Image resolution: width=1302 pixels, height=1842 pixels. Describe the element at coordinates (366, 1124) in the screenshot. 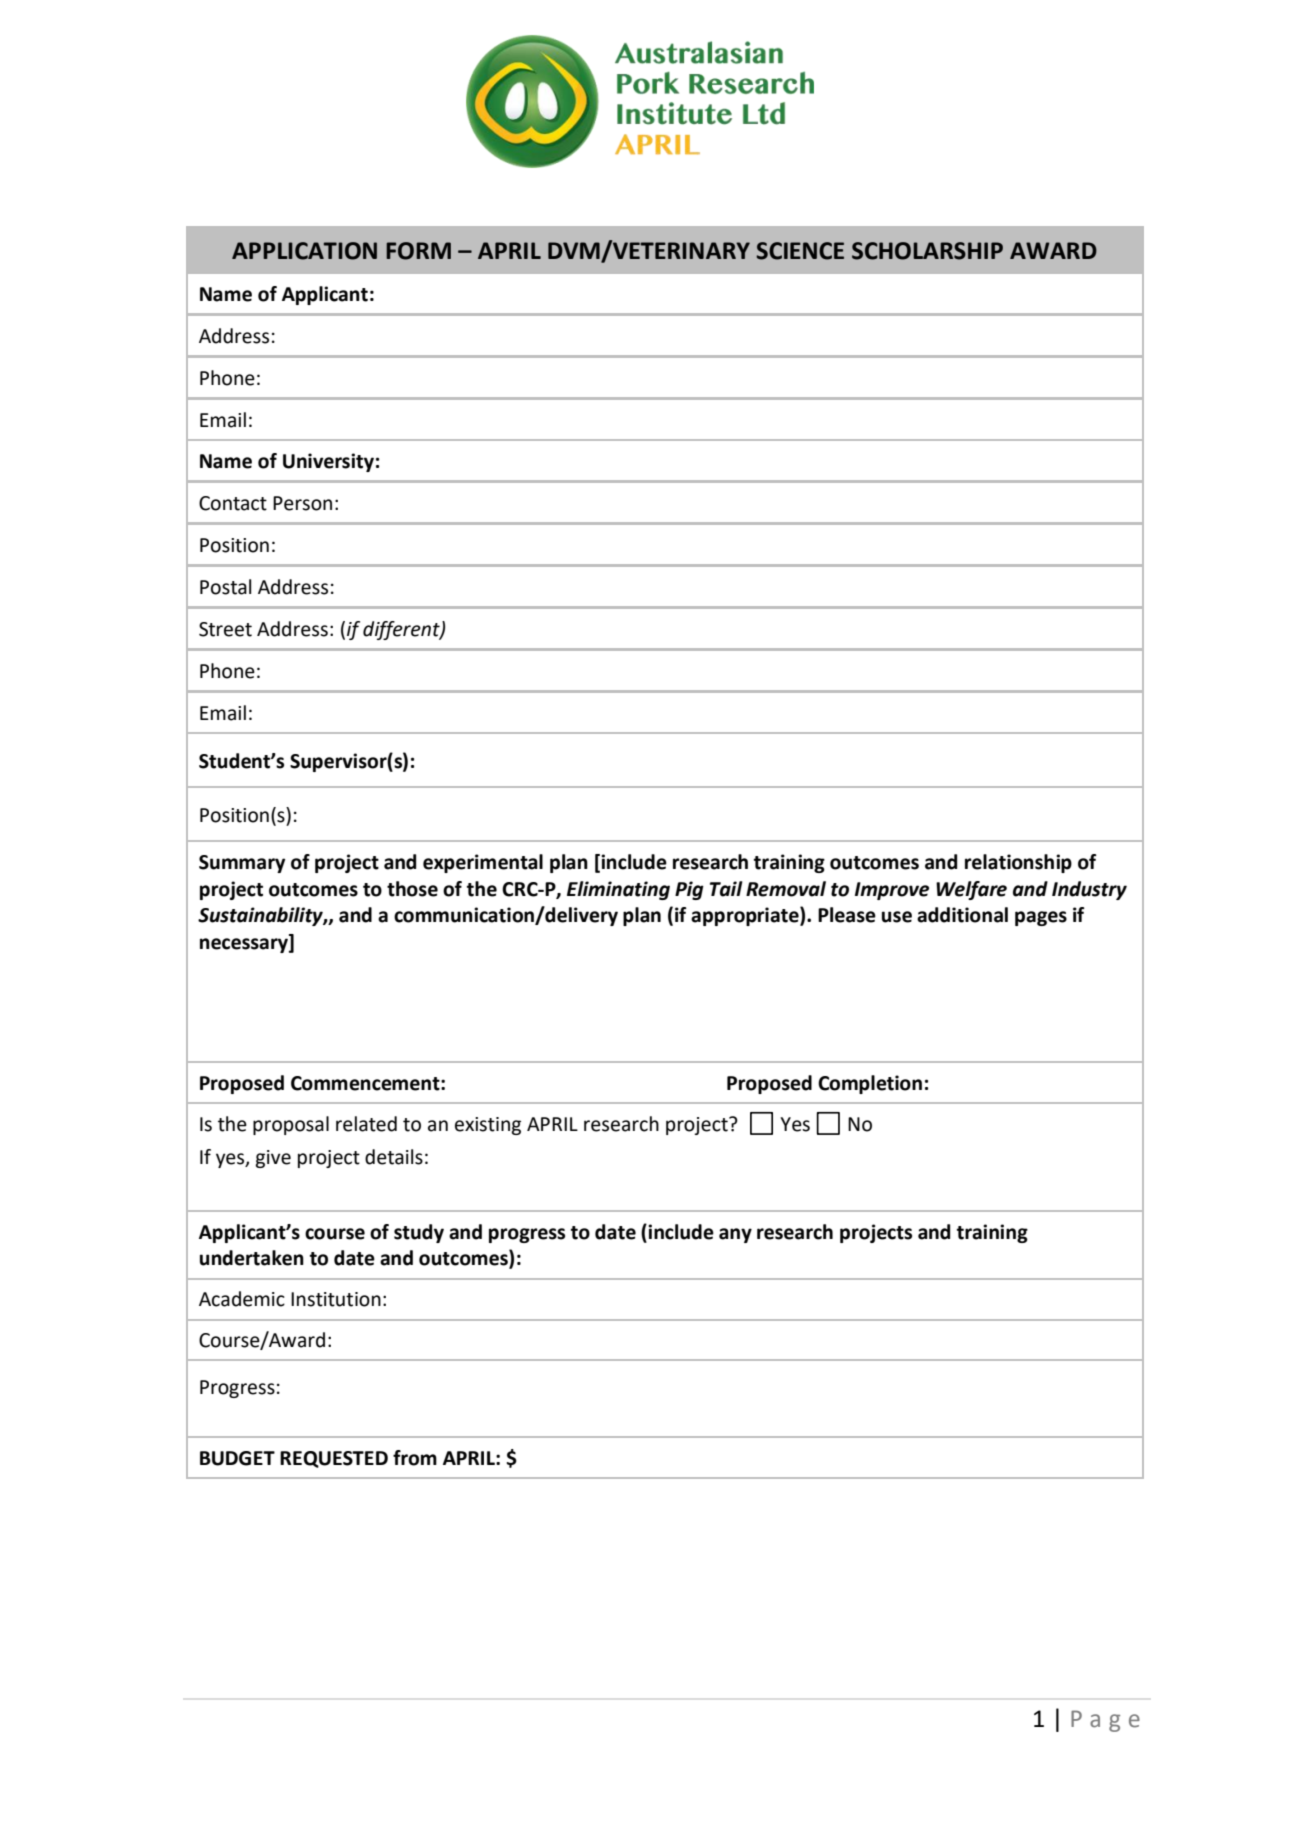

I see `related` at that location.
